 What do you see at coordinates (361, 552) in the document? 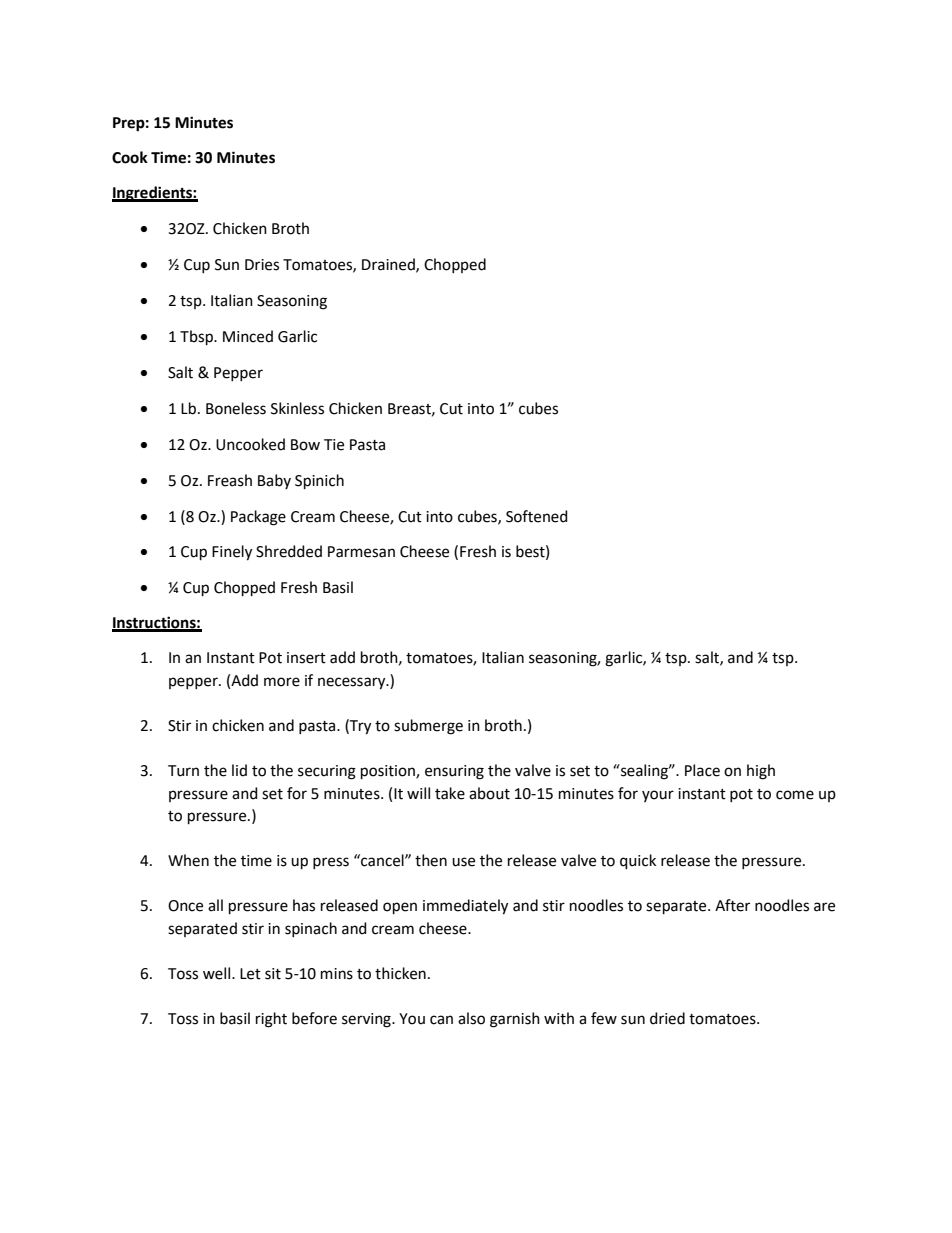
I see `Parmesan` at bounding box center [361, 552].
